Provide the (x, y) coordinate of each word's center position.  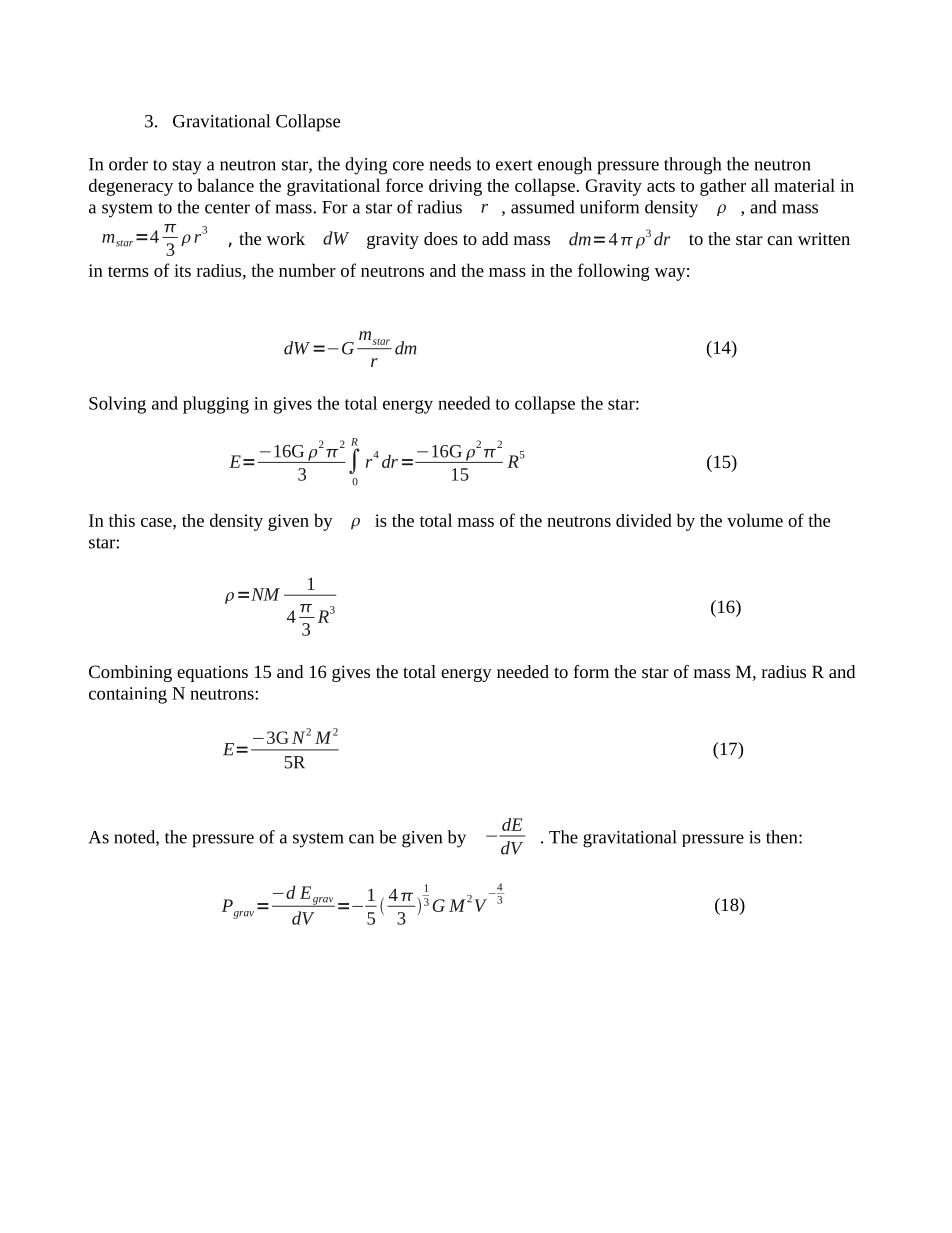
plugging (216, 405)
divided (644, 520)
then (783, 837)
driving (455, 187)
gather (723, 187)
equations (212, 673)
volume (755, 520)
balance (226, 185)
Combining (130, 673)
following (613, 272)
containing (128, 695)
